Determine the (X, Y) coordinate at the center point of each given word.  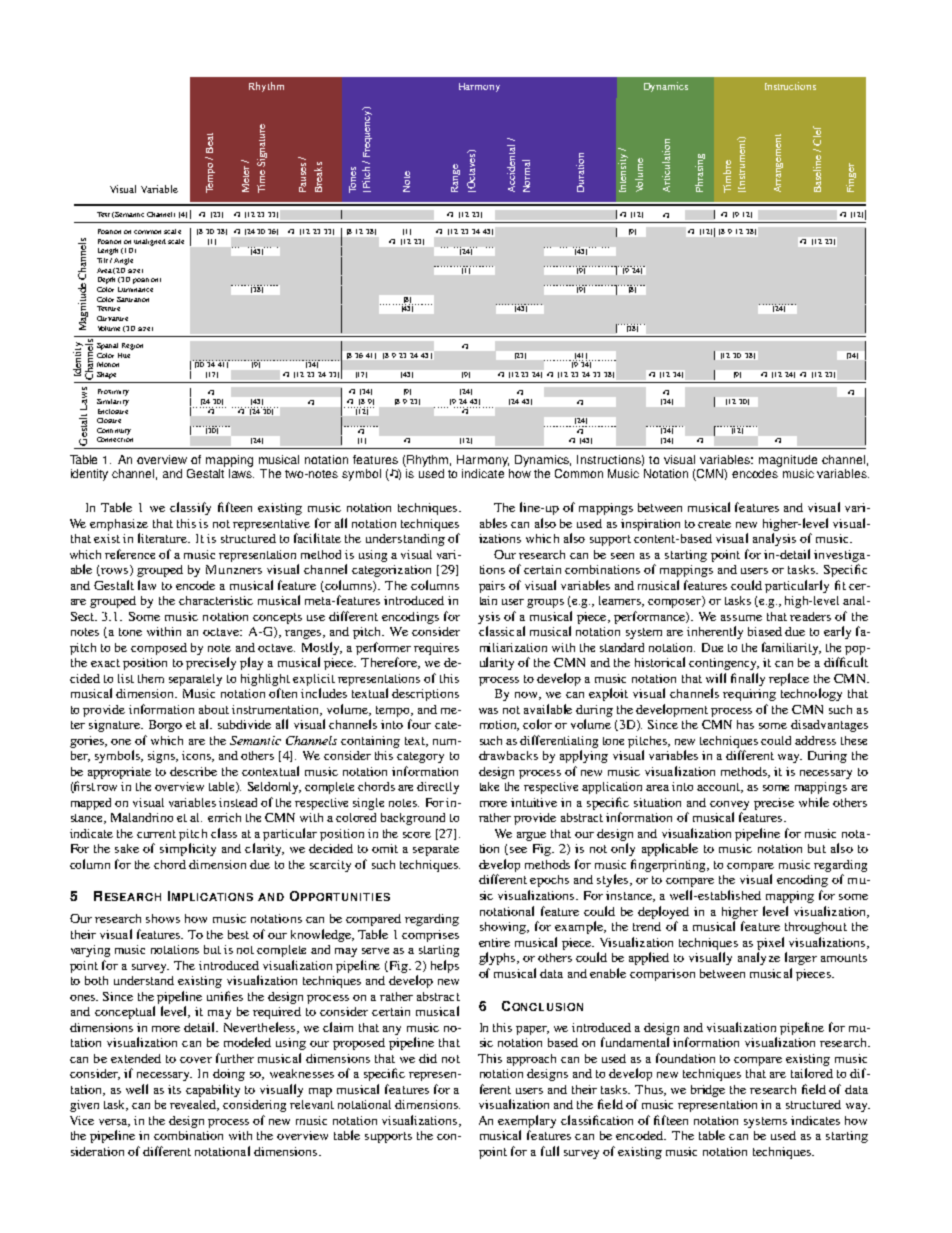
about (214, 709)
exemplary (527, 1121)
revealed (194, 1105)
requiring (749, 695)
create (714, 524)
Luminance (135, 289)
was (488, 711)
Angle (123, 261)
